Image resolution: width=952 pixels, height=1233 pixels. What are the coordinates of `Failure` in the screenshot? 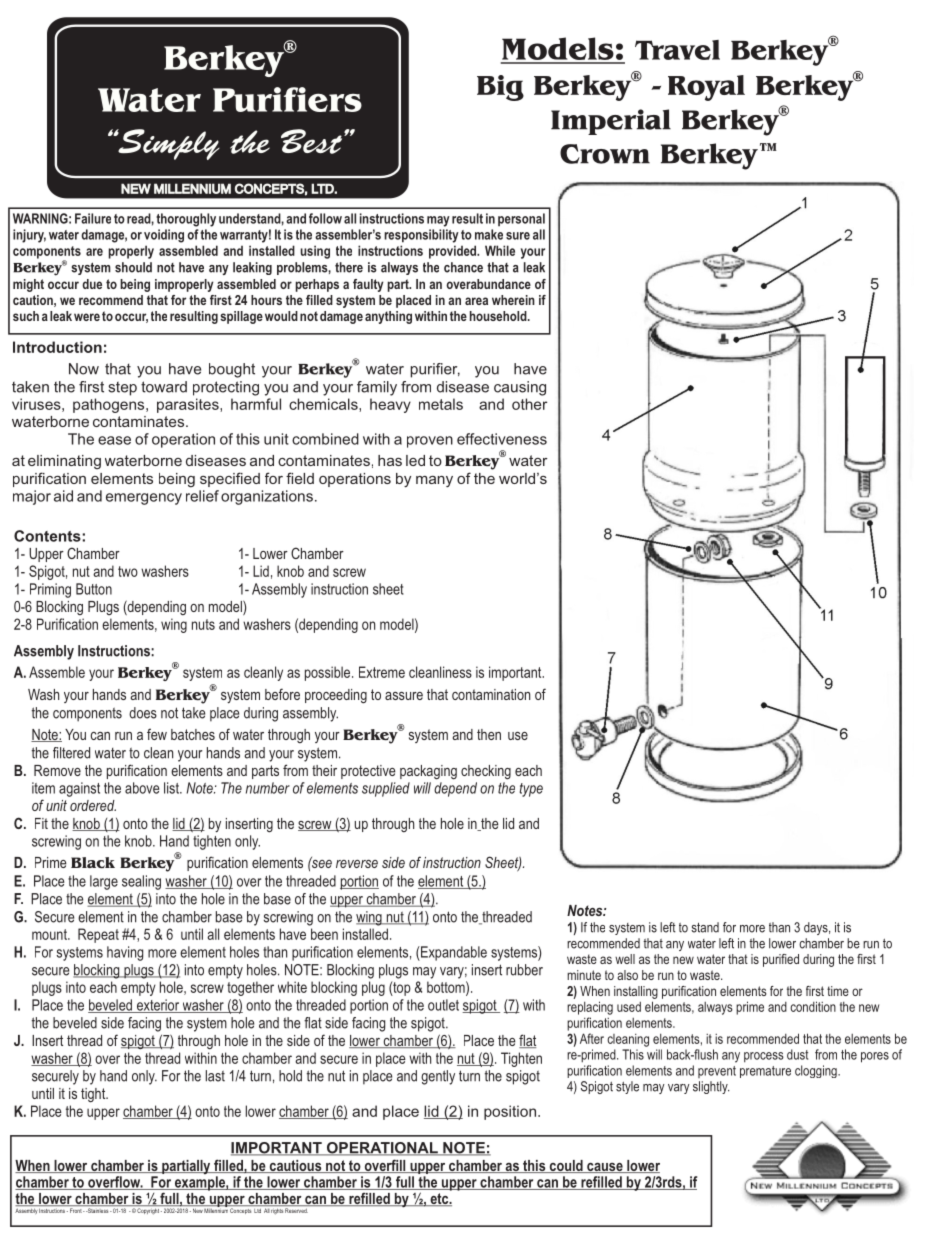 It's located at (93, 218).
